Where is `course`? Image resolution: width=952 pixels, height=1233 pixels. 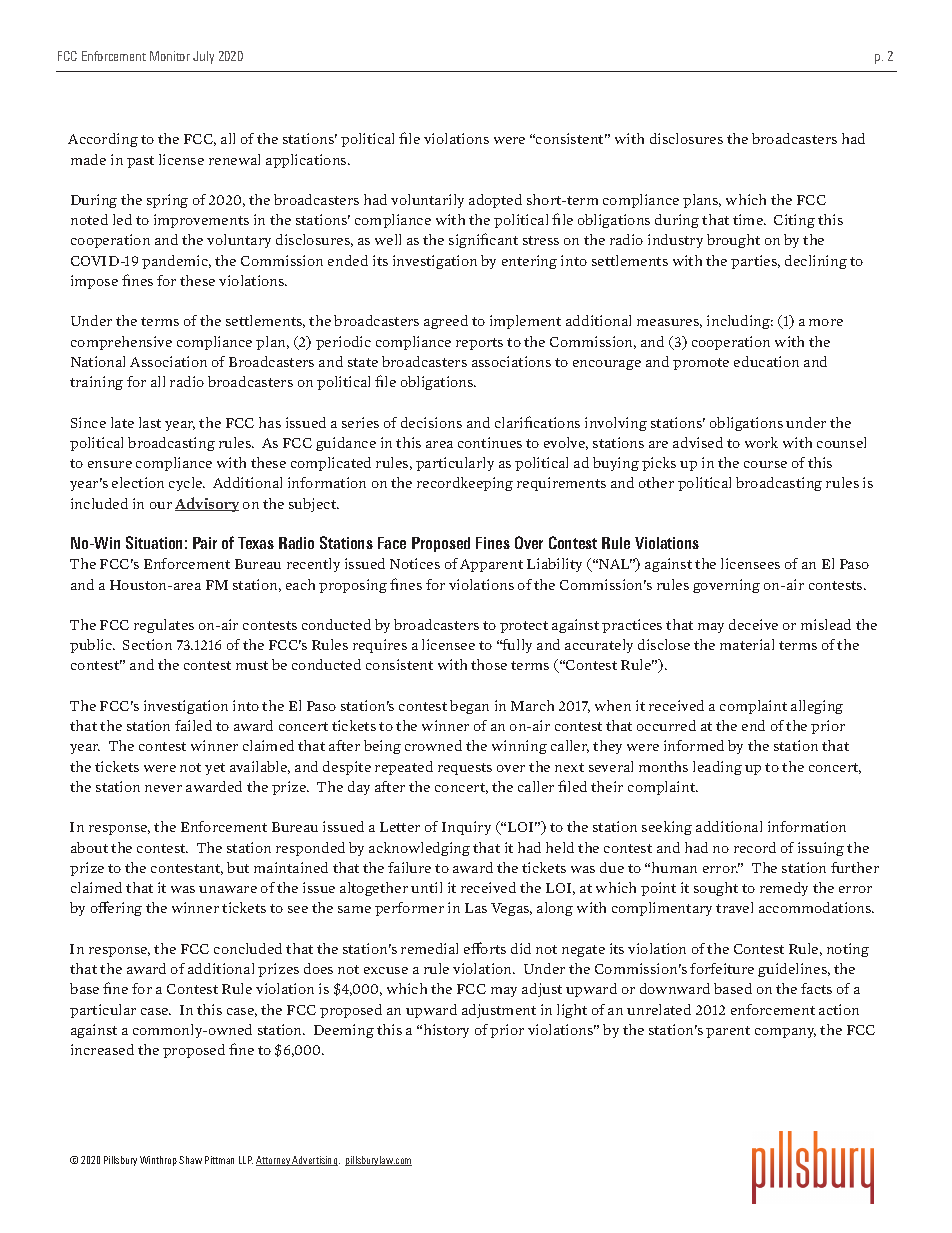
course is located at coordinates (765, 464).
